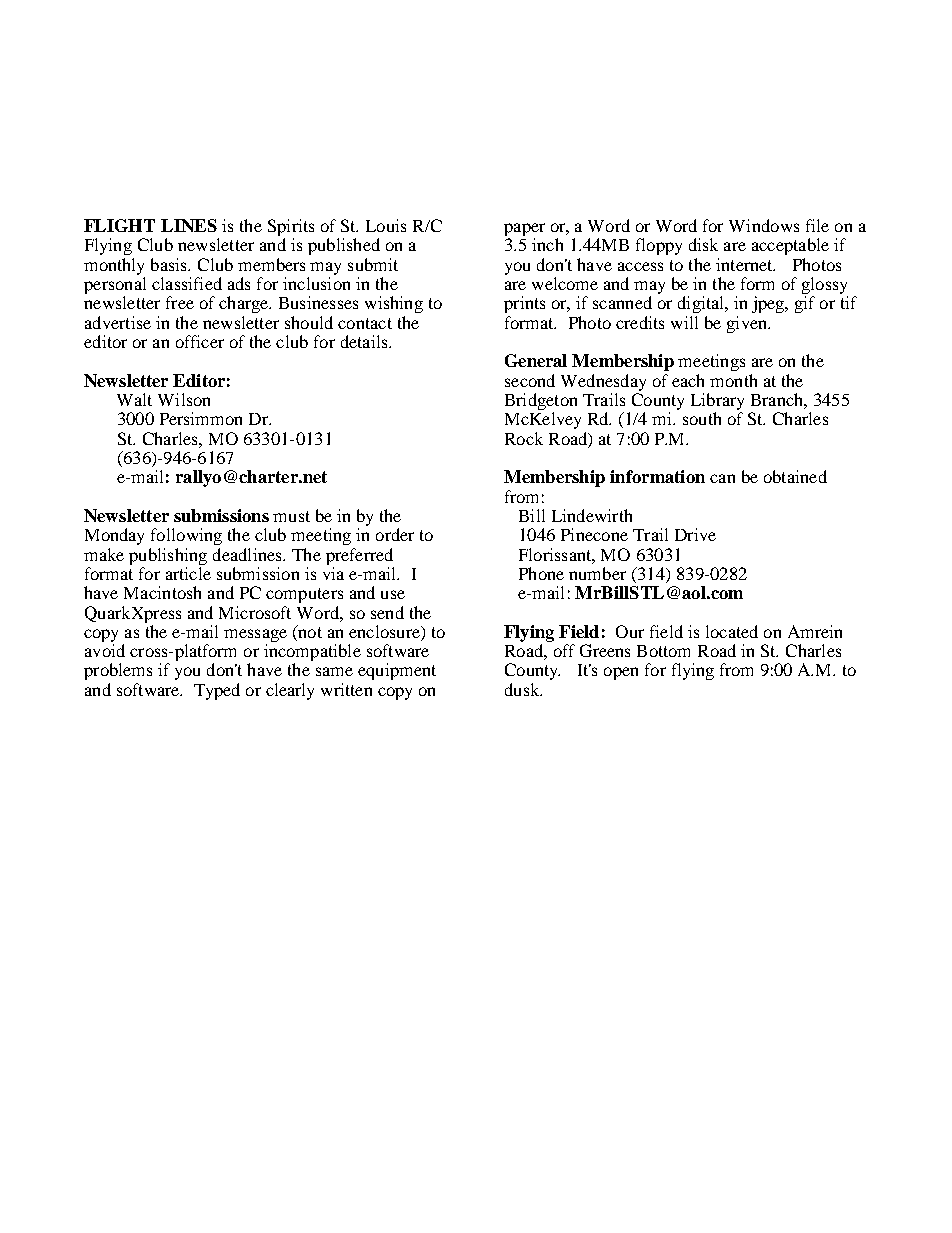 This image has width=952, height=1233. I want to click on basis, so click(170, 264).
